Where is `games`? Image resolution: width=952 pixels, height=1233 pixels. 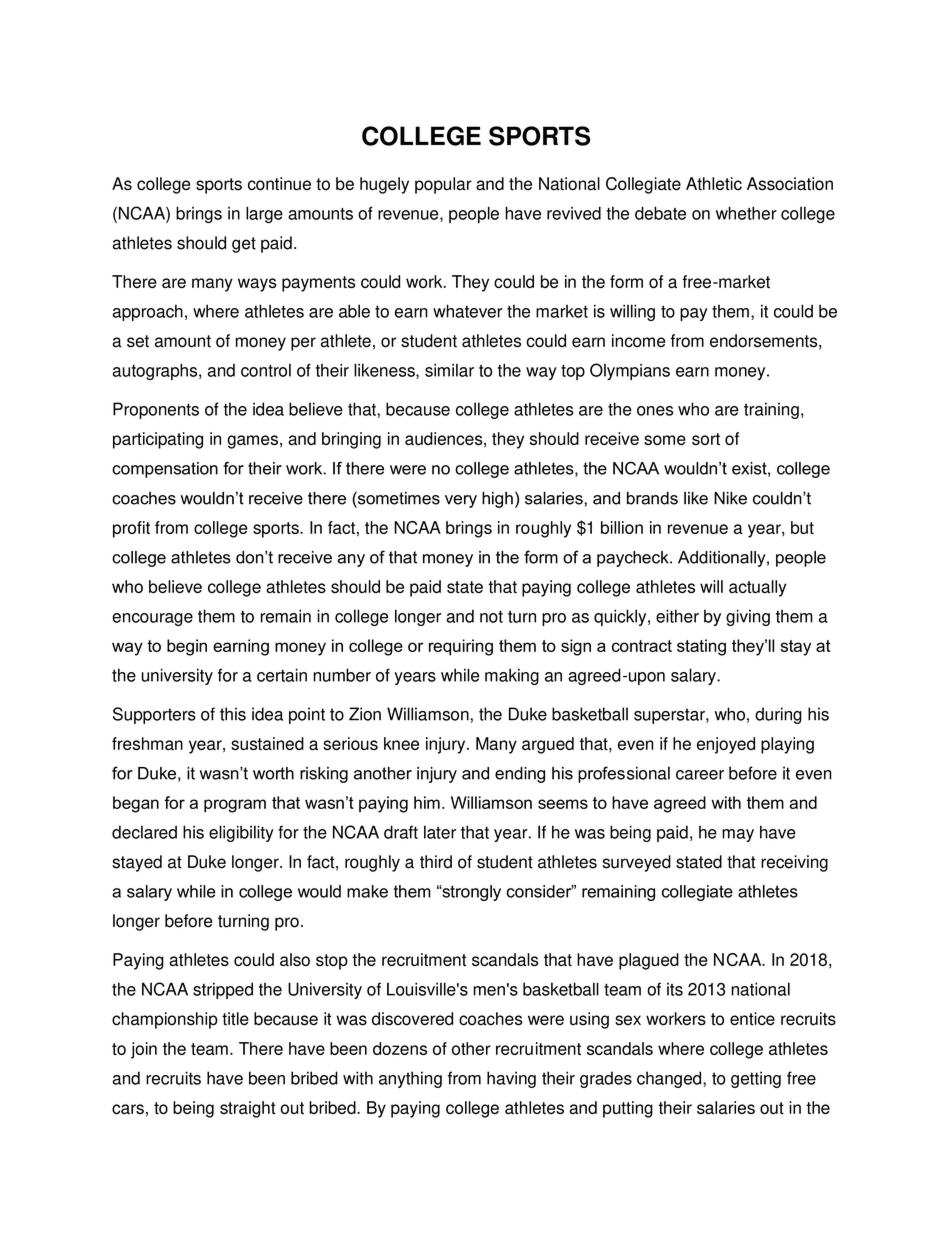
games is located at coordinates (252, 442).
